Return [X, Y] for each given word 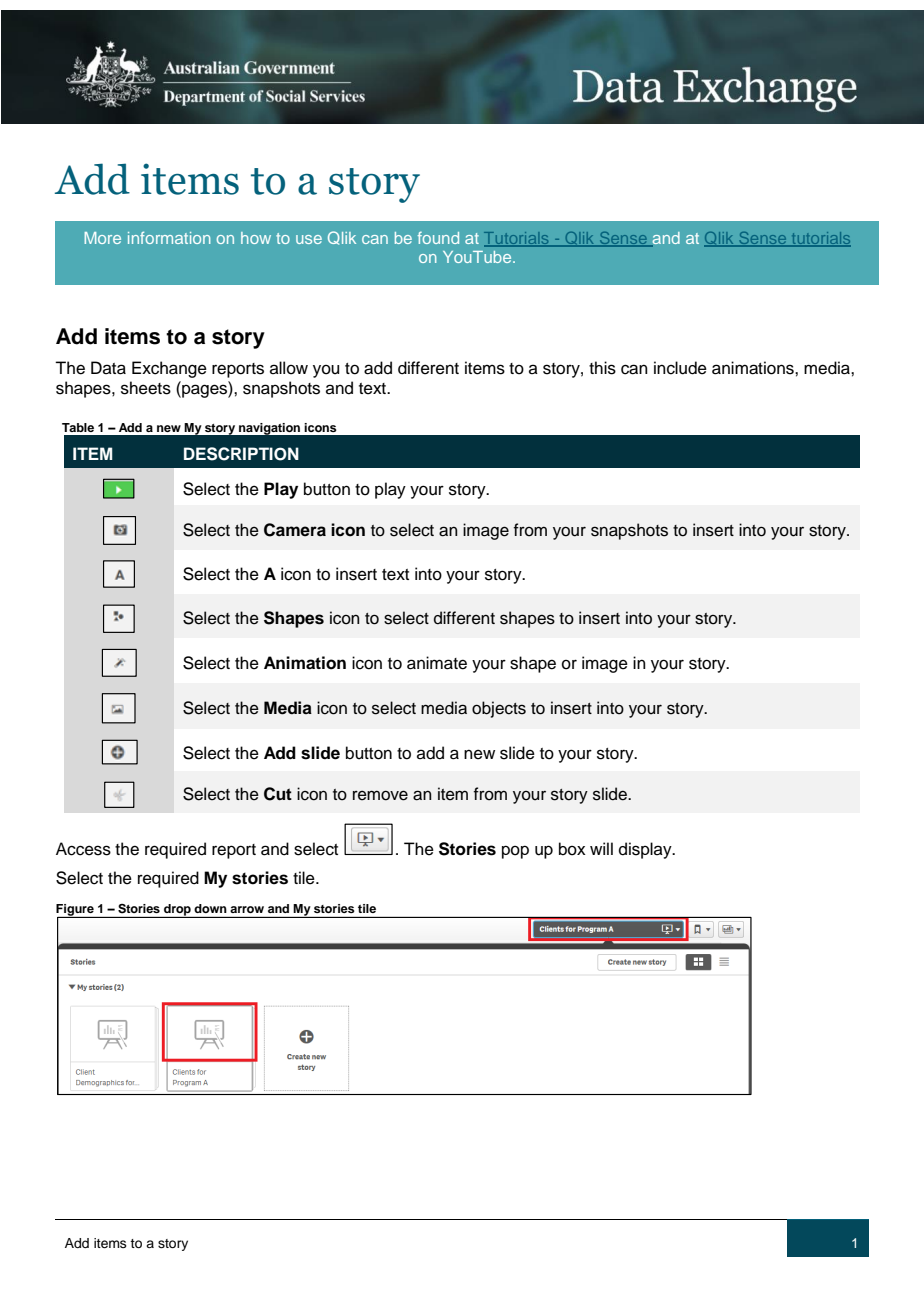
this [602, 368]
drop [177, 911]
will [601, 848]
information [169, 237]
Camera [295, 530]
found [438, 238]
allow [289, 368]
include [680, 368]
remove [380, 795]
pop [515, 852]
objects [499, 709]
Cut [278, 794]
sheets [146, 388]
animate [437, 663]
